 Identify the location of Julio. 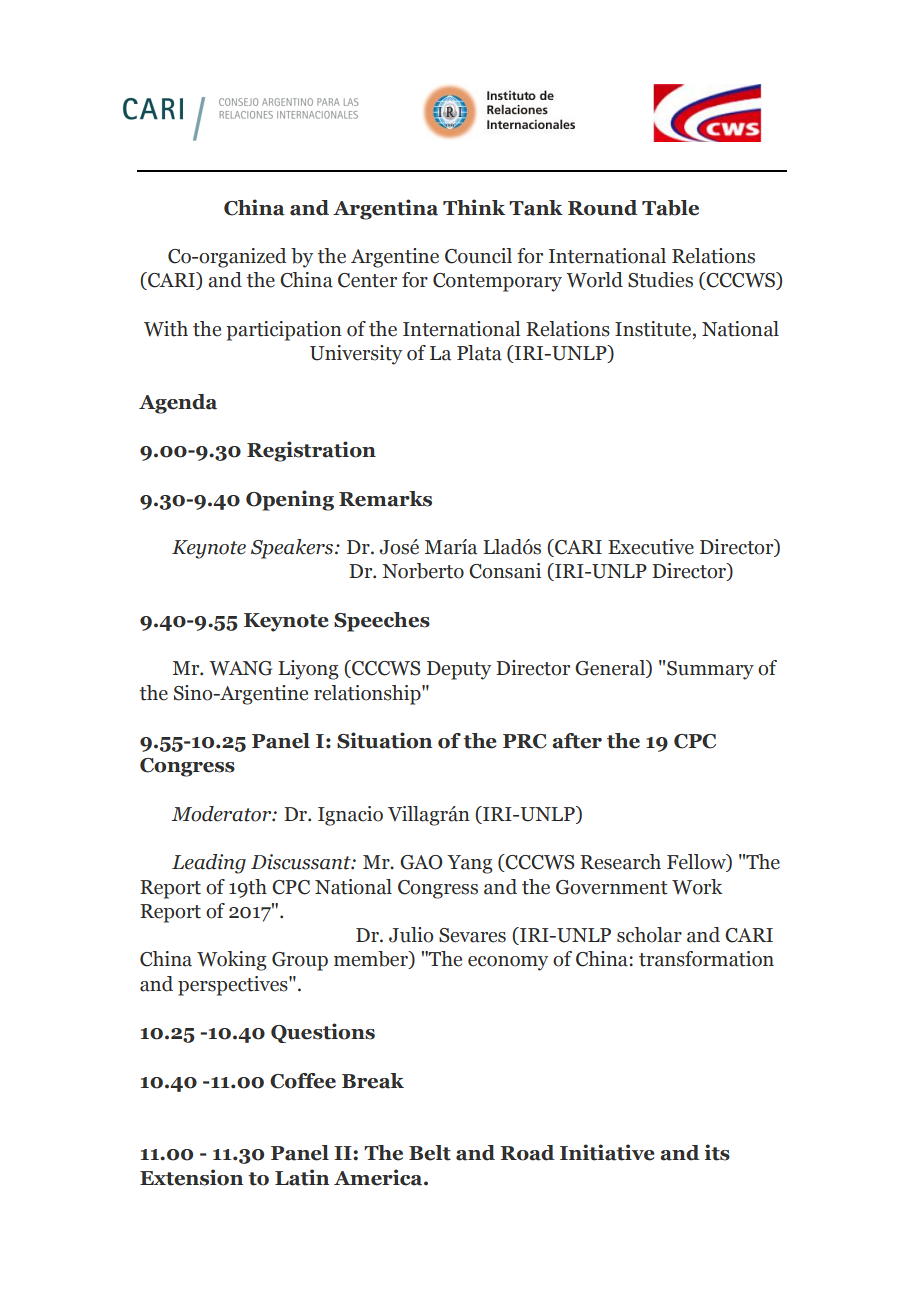
(411, 935).
